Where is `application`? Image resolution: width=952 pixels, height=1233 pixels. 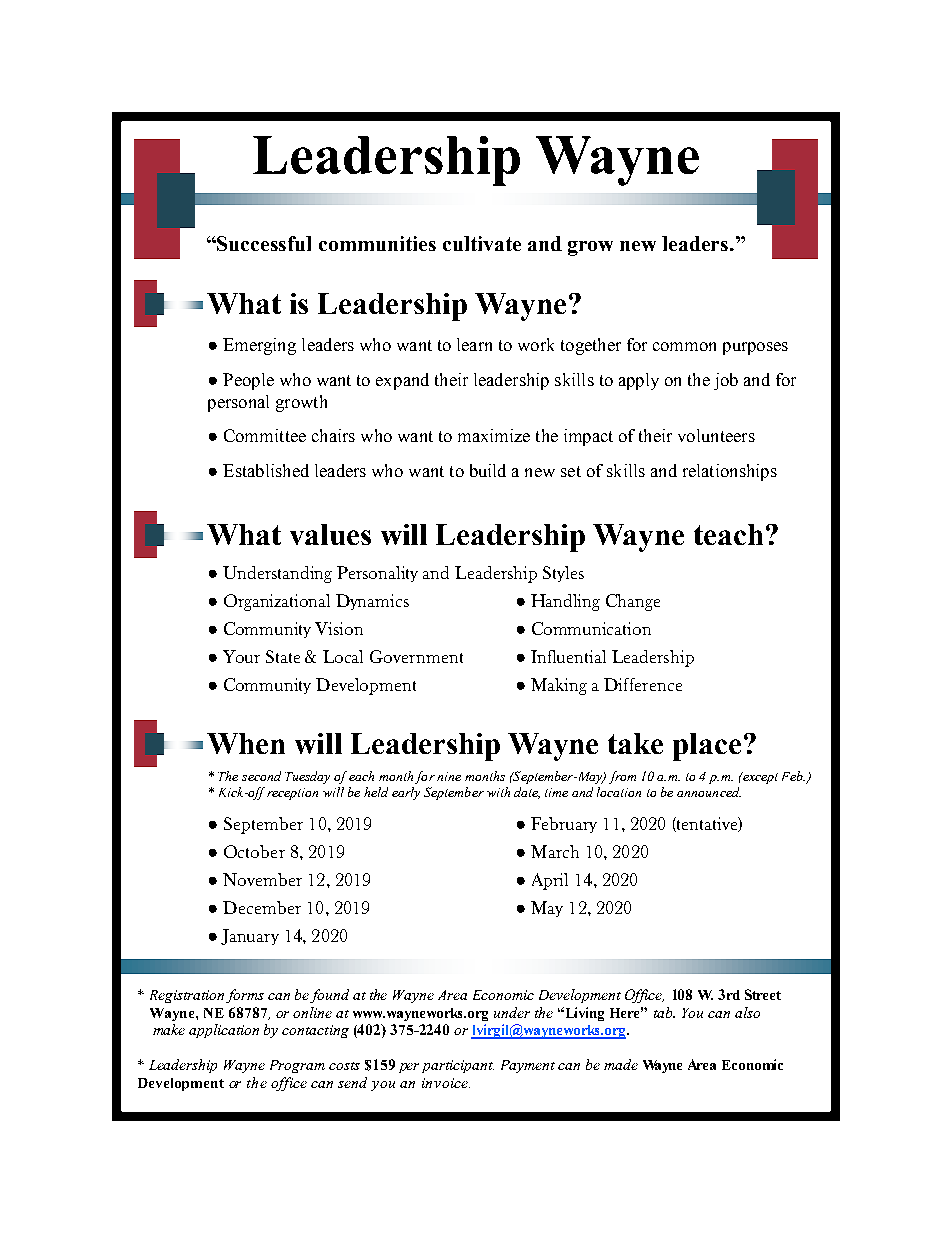 application is located at coordinates (224, 1031).
